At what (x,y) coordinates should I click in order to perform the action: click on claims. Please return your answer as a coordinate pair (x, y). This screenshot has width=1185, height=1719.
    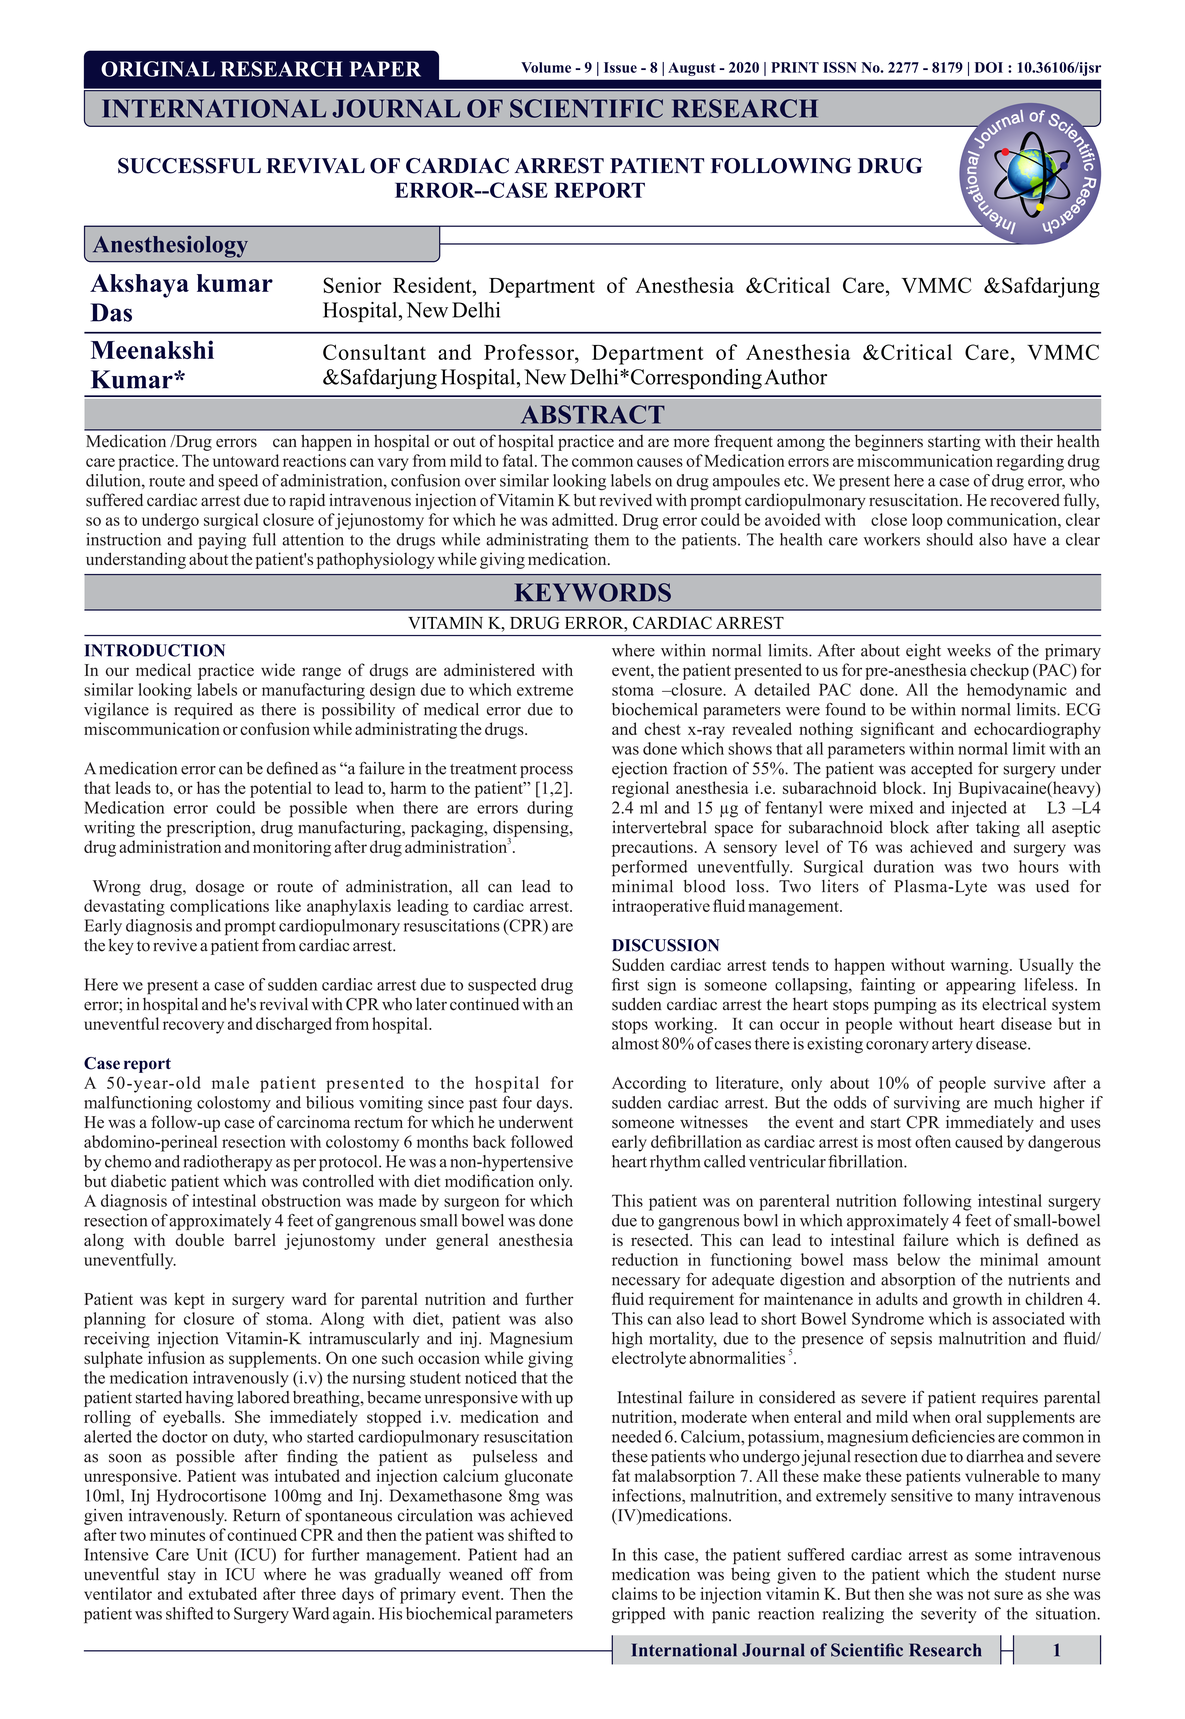
    Looking at the image, I should click on (634, 1593).
